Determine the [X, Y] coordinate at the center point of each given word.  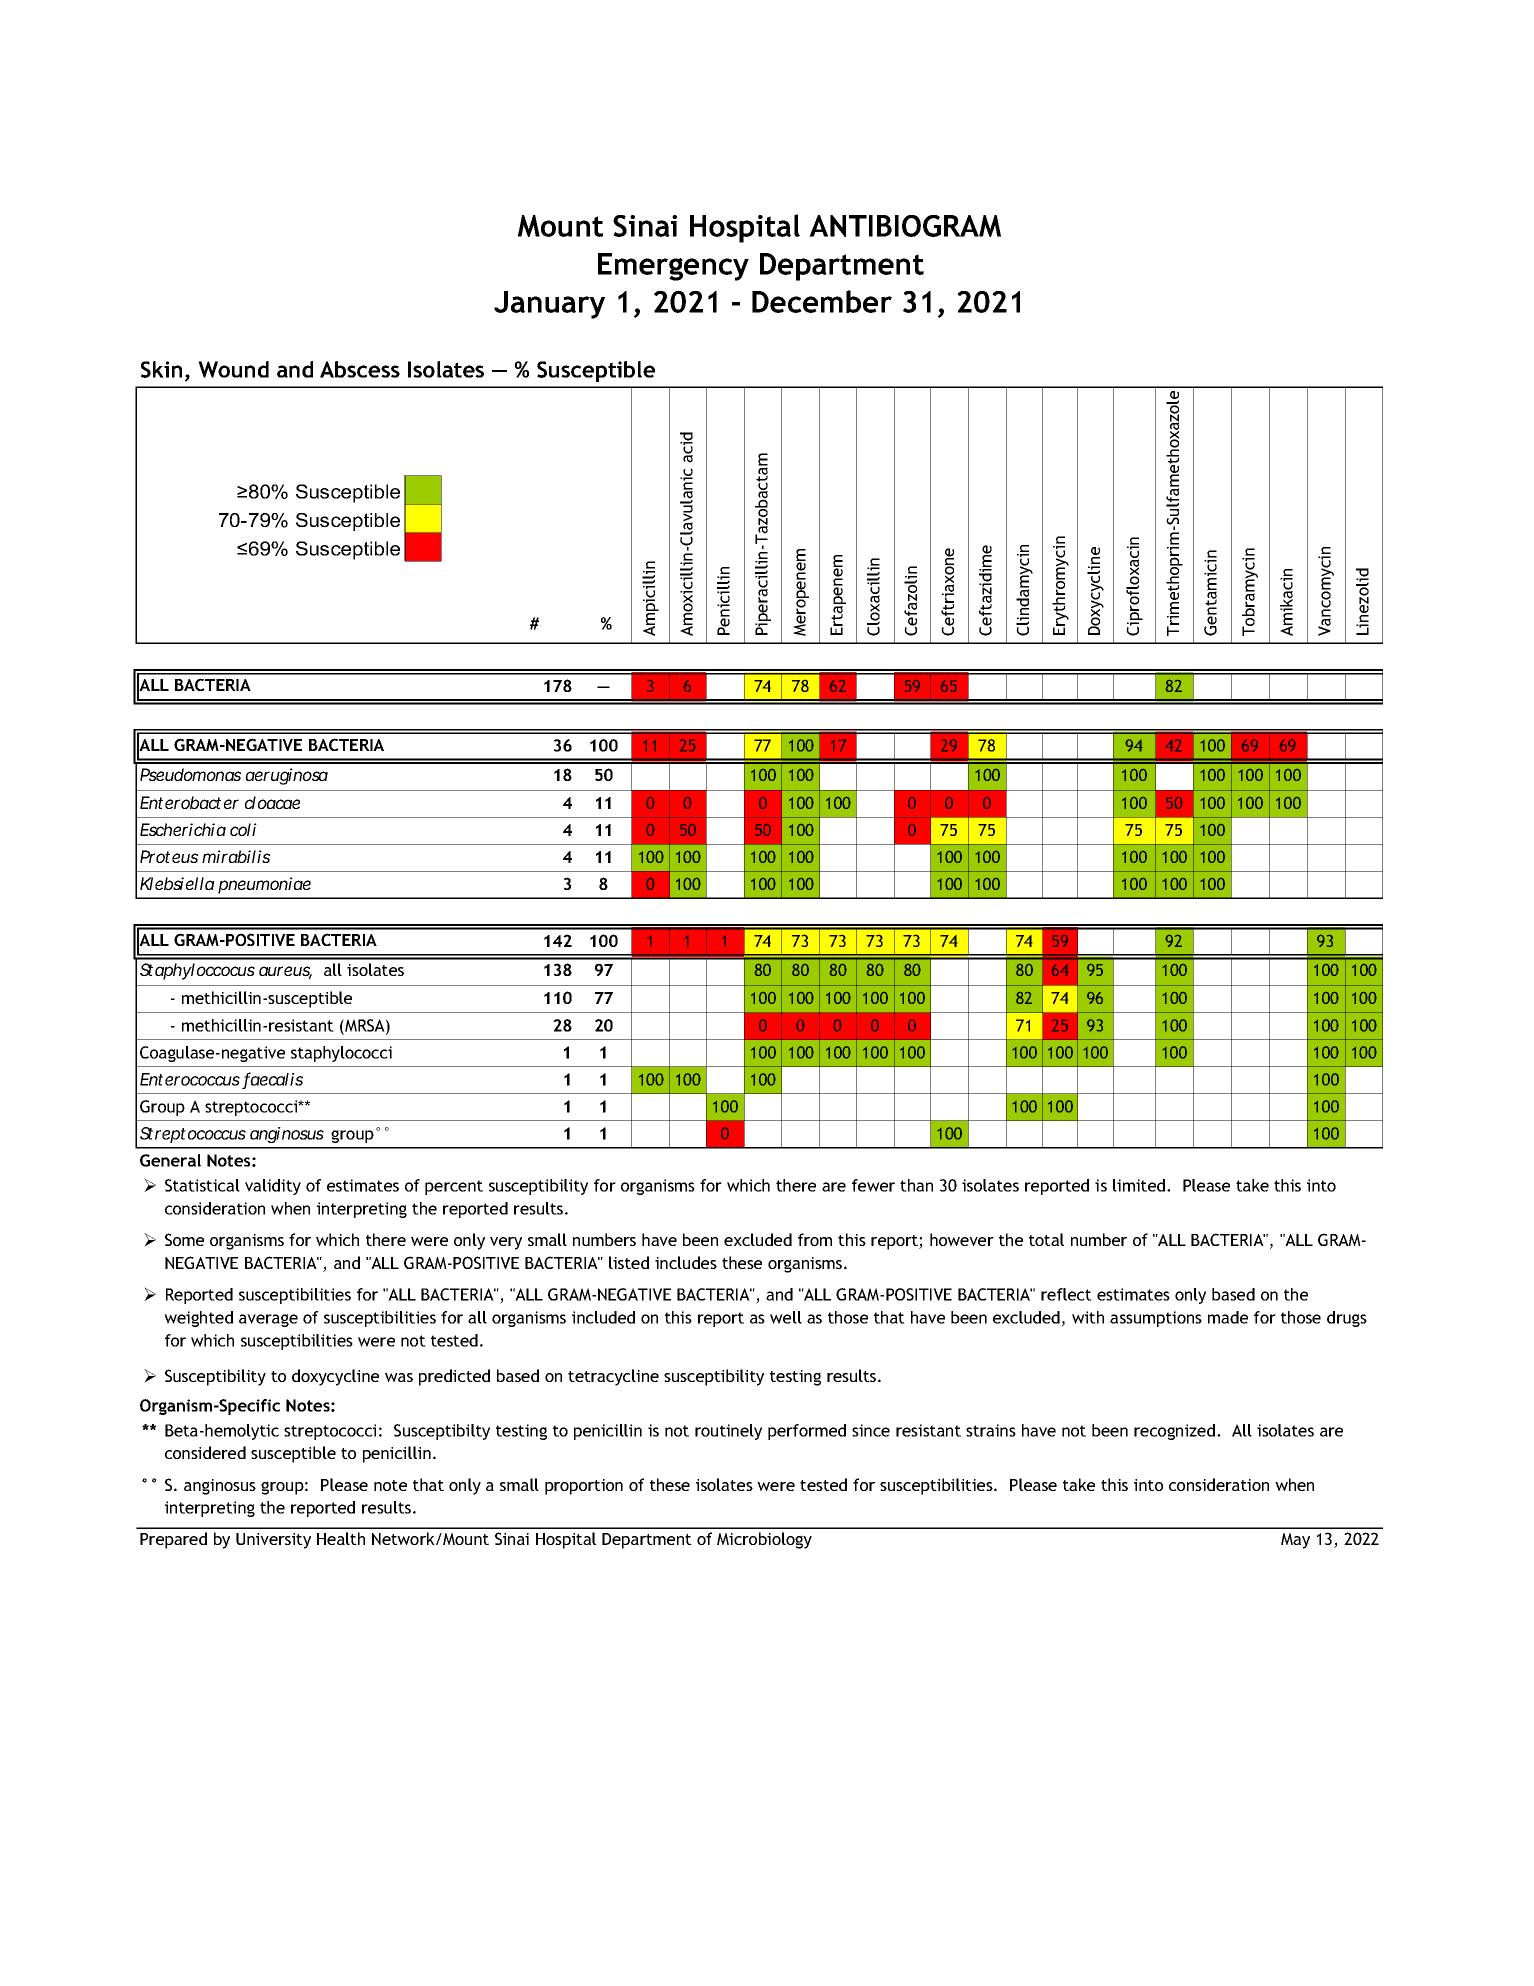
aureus [285, 972]
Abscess [360, 369]
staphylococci [341, 1054]
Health [341, 1538]
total [1046, 1239]
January [549, 305]
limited [1140, 1185]
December [822, 301]
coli [243, 829]
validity [273, 1187]
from [815, 1239]
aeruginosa [286, 776]
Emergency [673, 267]
